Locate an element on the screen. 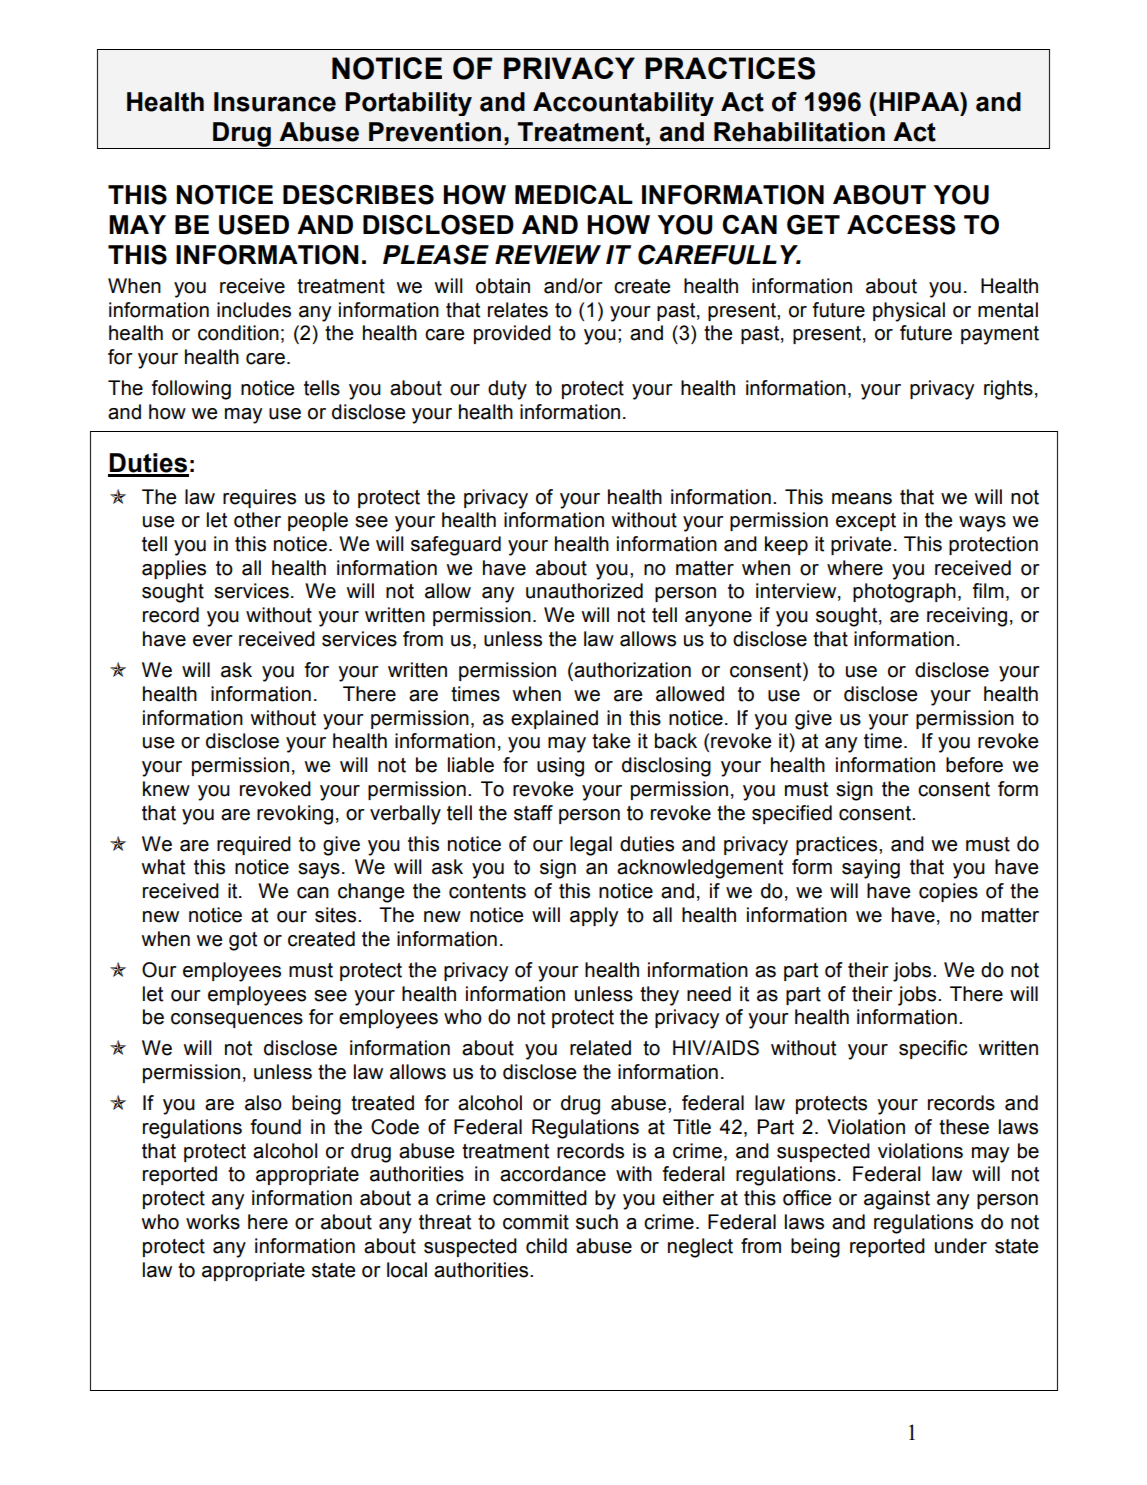 The width and height of the screenshot is (1147, 1485). works is located at coordinates (213, 1222).
